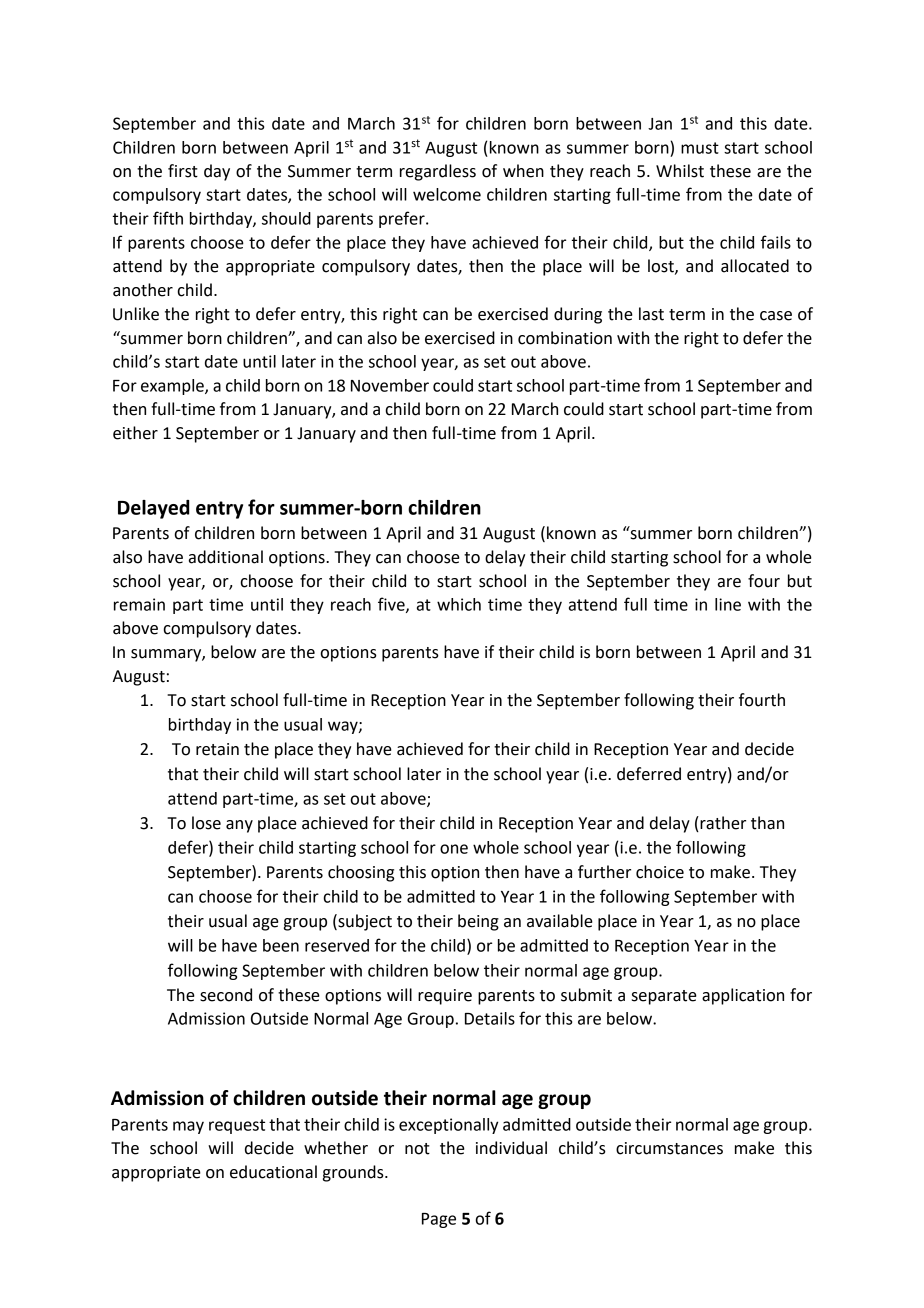 This page has width=924, height=1308. I want to click on Whilst, so click(680, 171).
